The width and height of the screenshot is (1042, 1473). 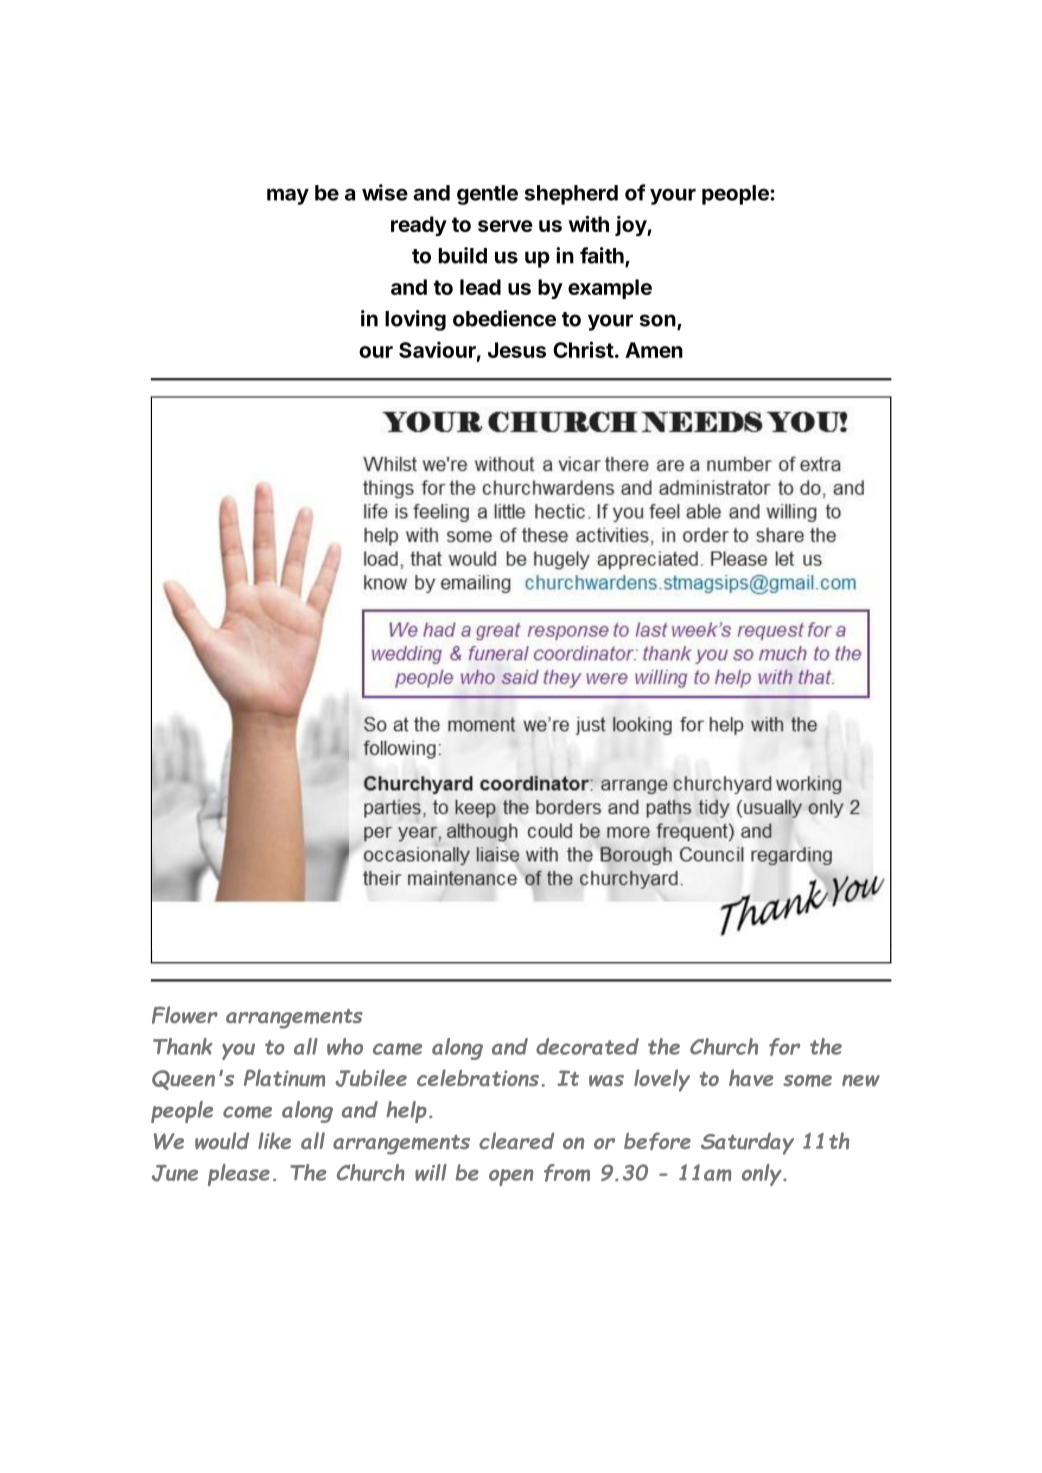 What do you see at coordinates (631, 226) in the screenshot?
I see `joy` at bounding box center [631, 226].
